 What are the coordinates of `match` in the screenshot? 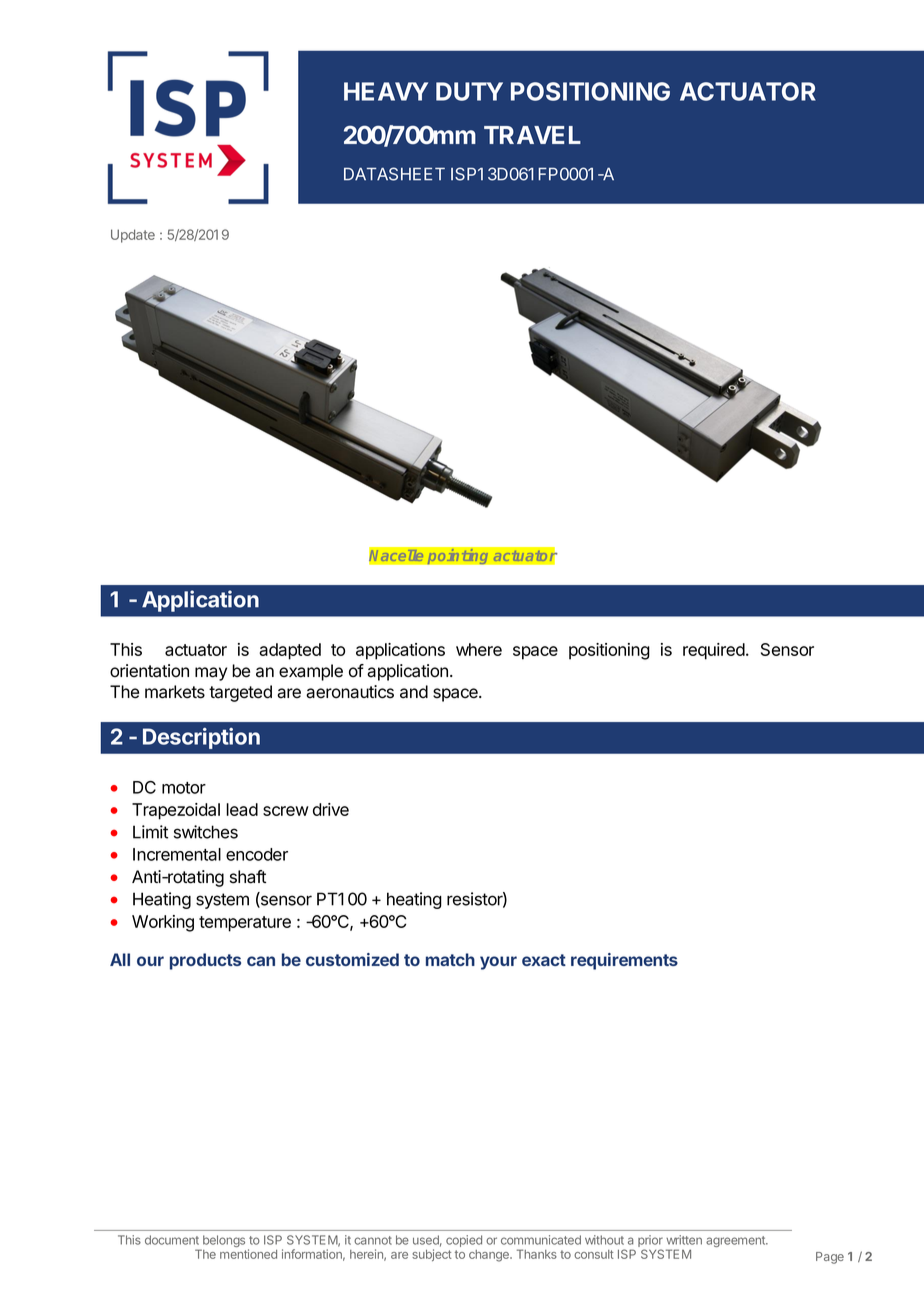 It's located at (450, 959).
